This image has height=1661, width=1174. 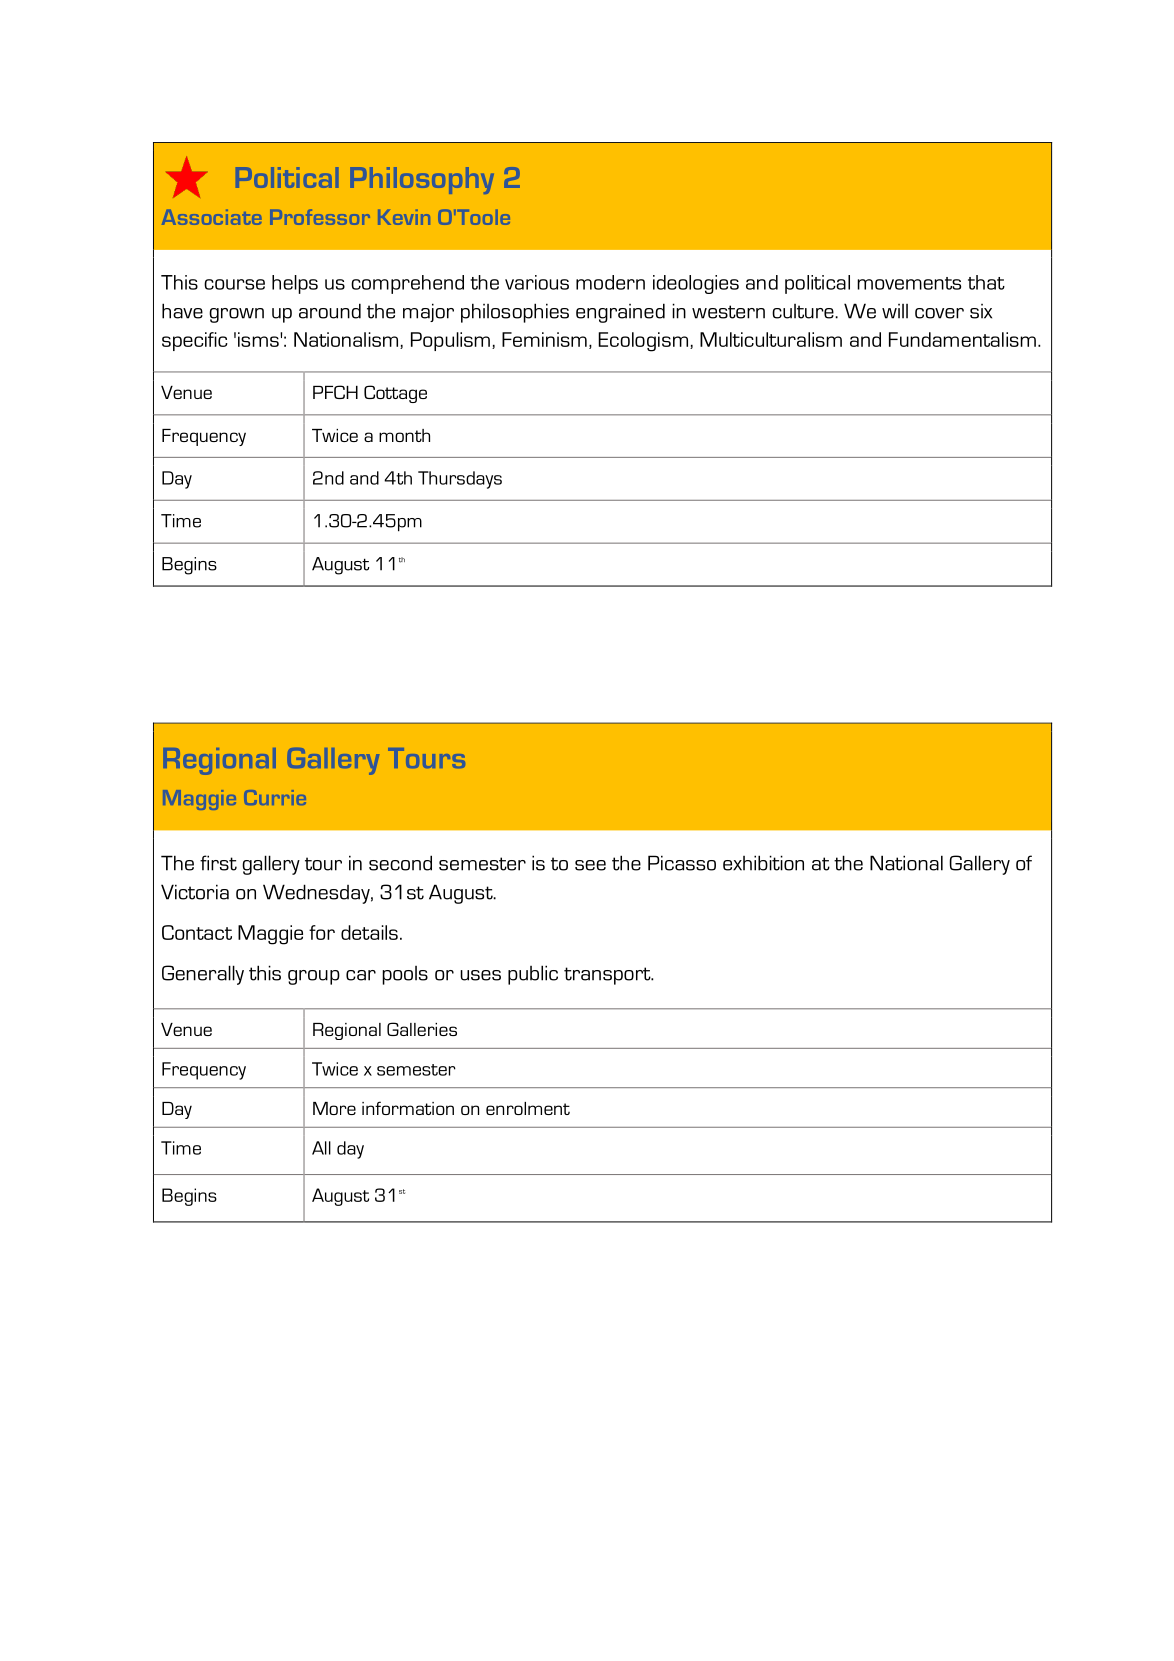 What do you see at coordinates (909, 283) in the image?
I see `movements` at bounding box center [909, 283].
